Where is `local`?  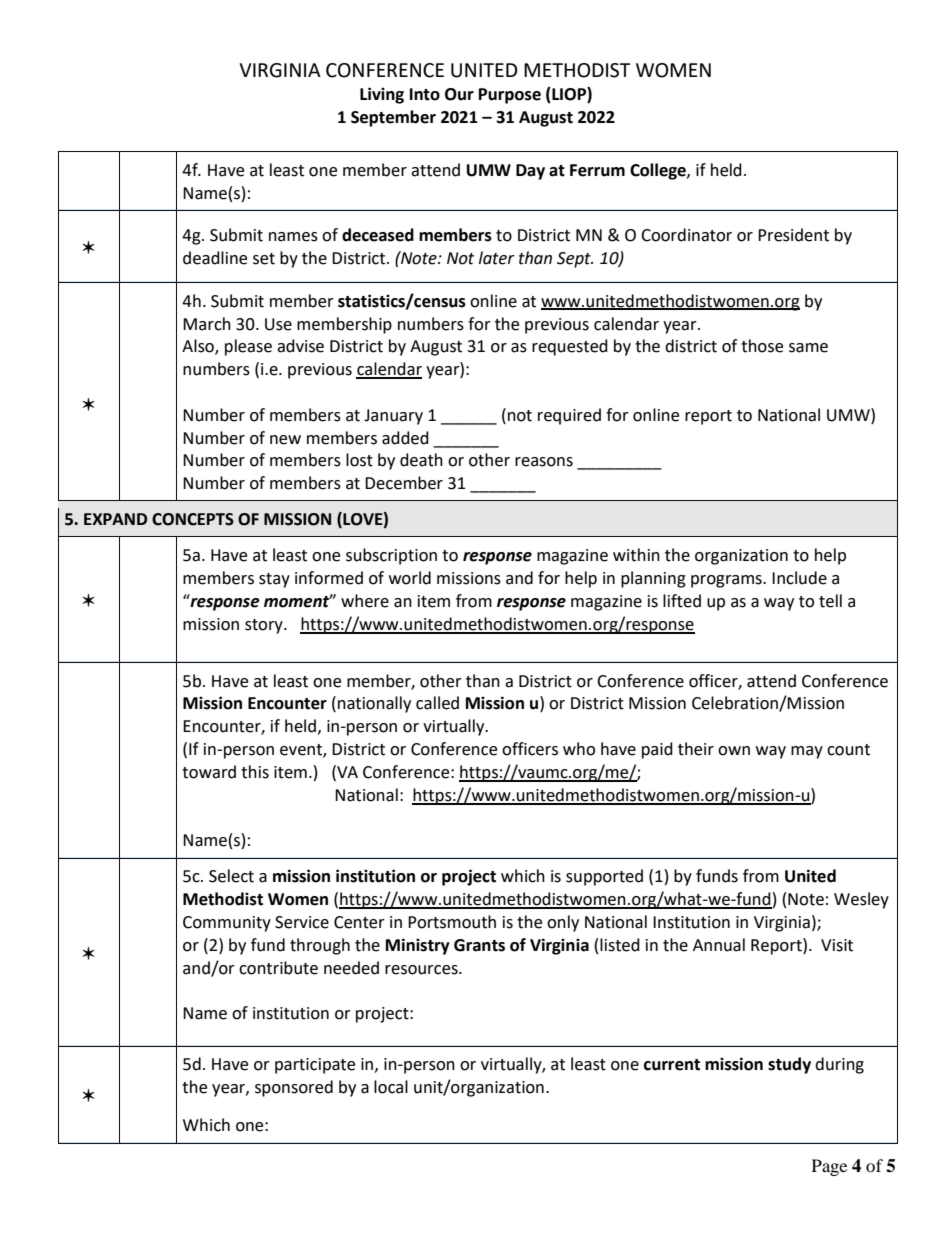 local is located at coordinates (391, 1087).
